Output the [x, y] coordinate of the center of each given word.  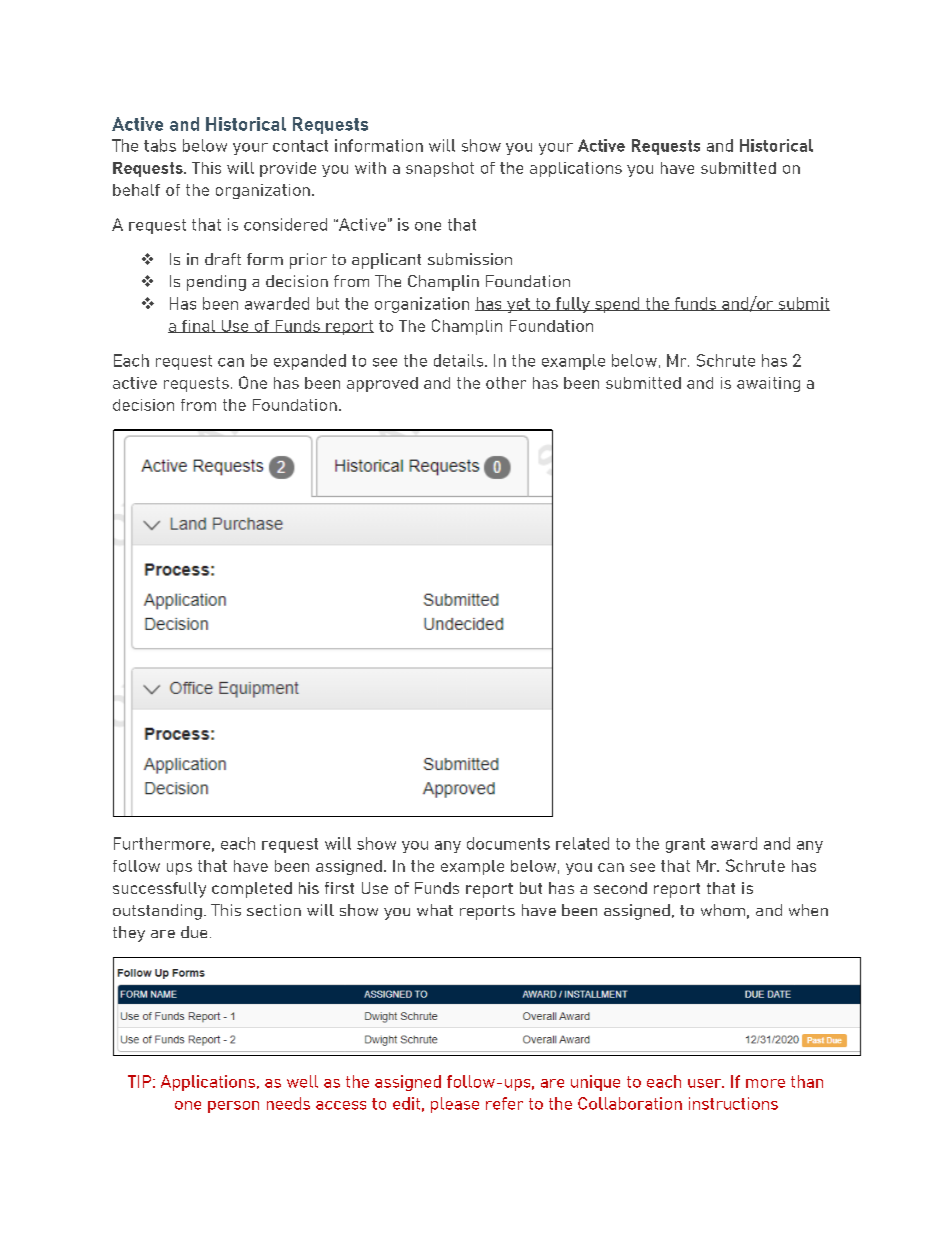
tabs [160, 145]
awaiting [768, 384]
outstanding [157, 912]
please [455, 1105]
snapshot [440, 169]
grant [685, 845]
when [808, 910]
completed [252, 890]
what [435, 910]
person [233, 1107]
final [199, 326]
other [506, 383]
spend [617, 305]
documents [508, 843]
